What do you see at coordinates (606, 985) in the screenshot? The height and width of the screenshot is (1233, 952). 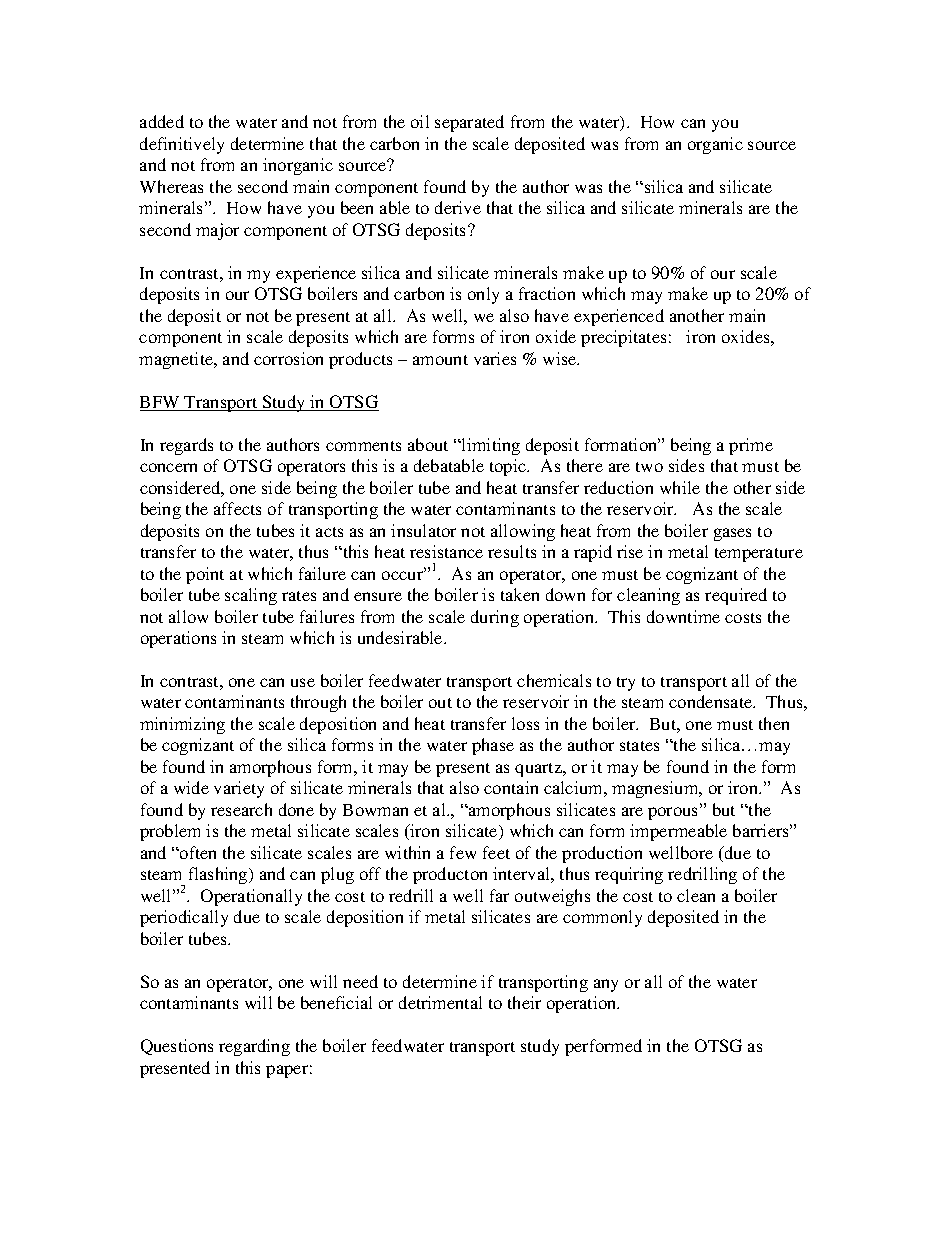 I see `any` at bounding box center [606, 985].
